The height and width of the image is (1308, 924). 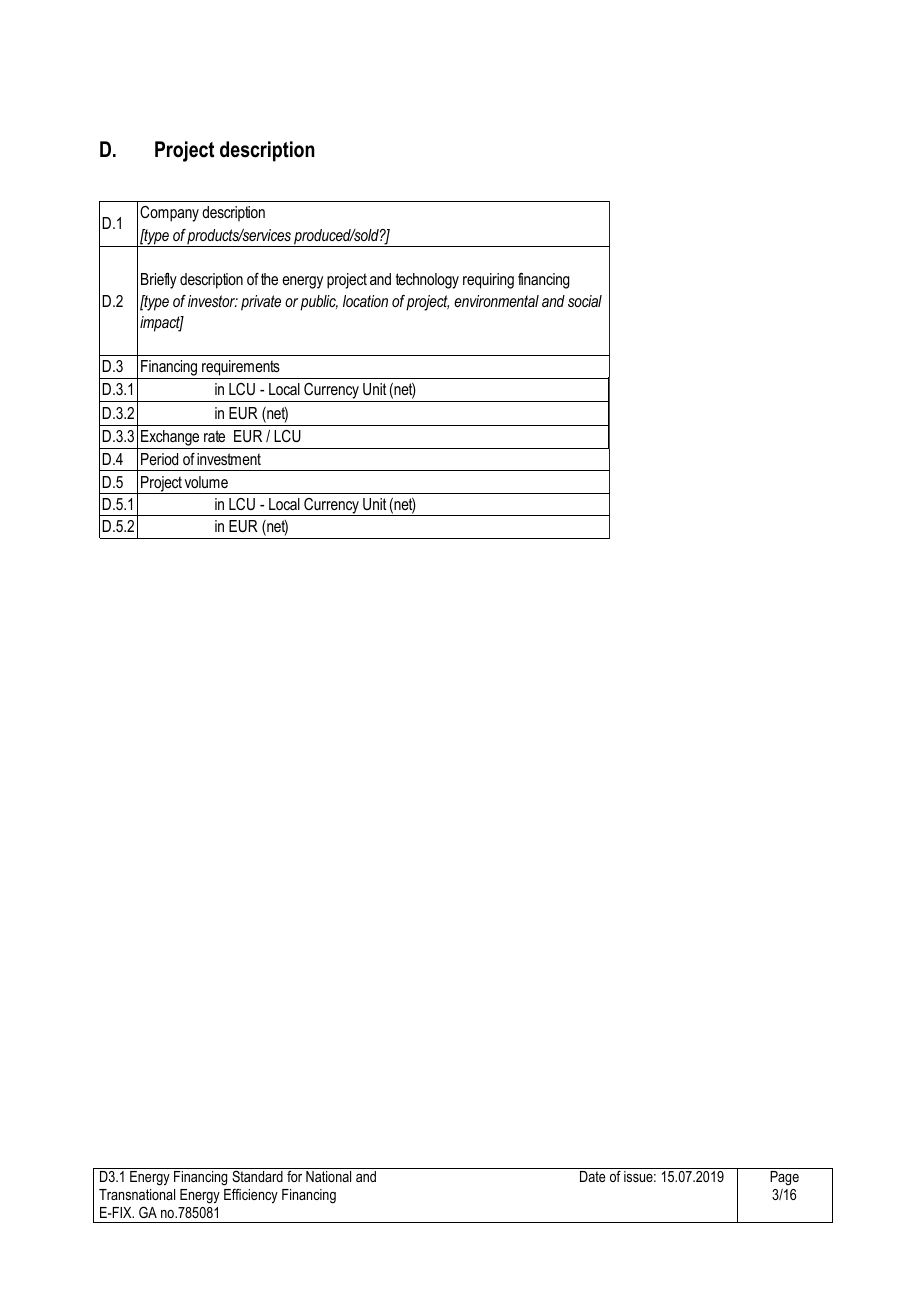 What do you see at coordinates (159, 459) in the image?
I see `Period` at bounding box center [159, 459].
